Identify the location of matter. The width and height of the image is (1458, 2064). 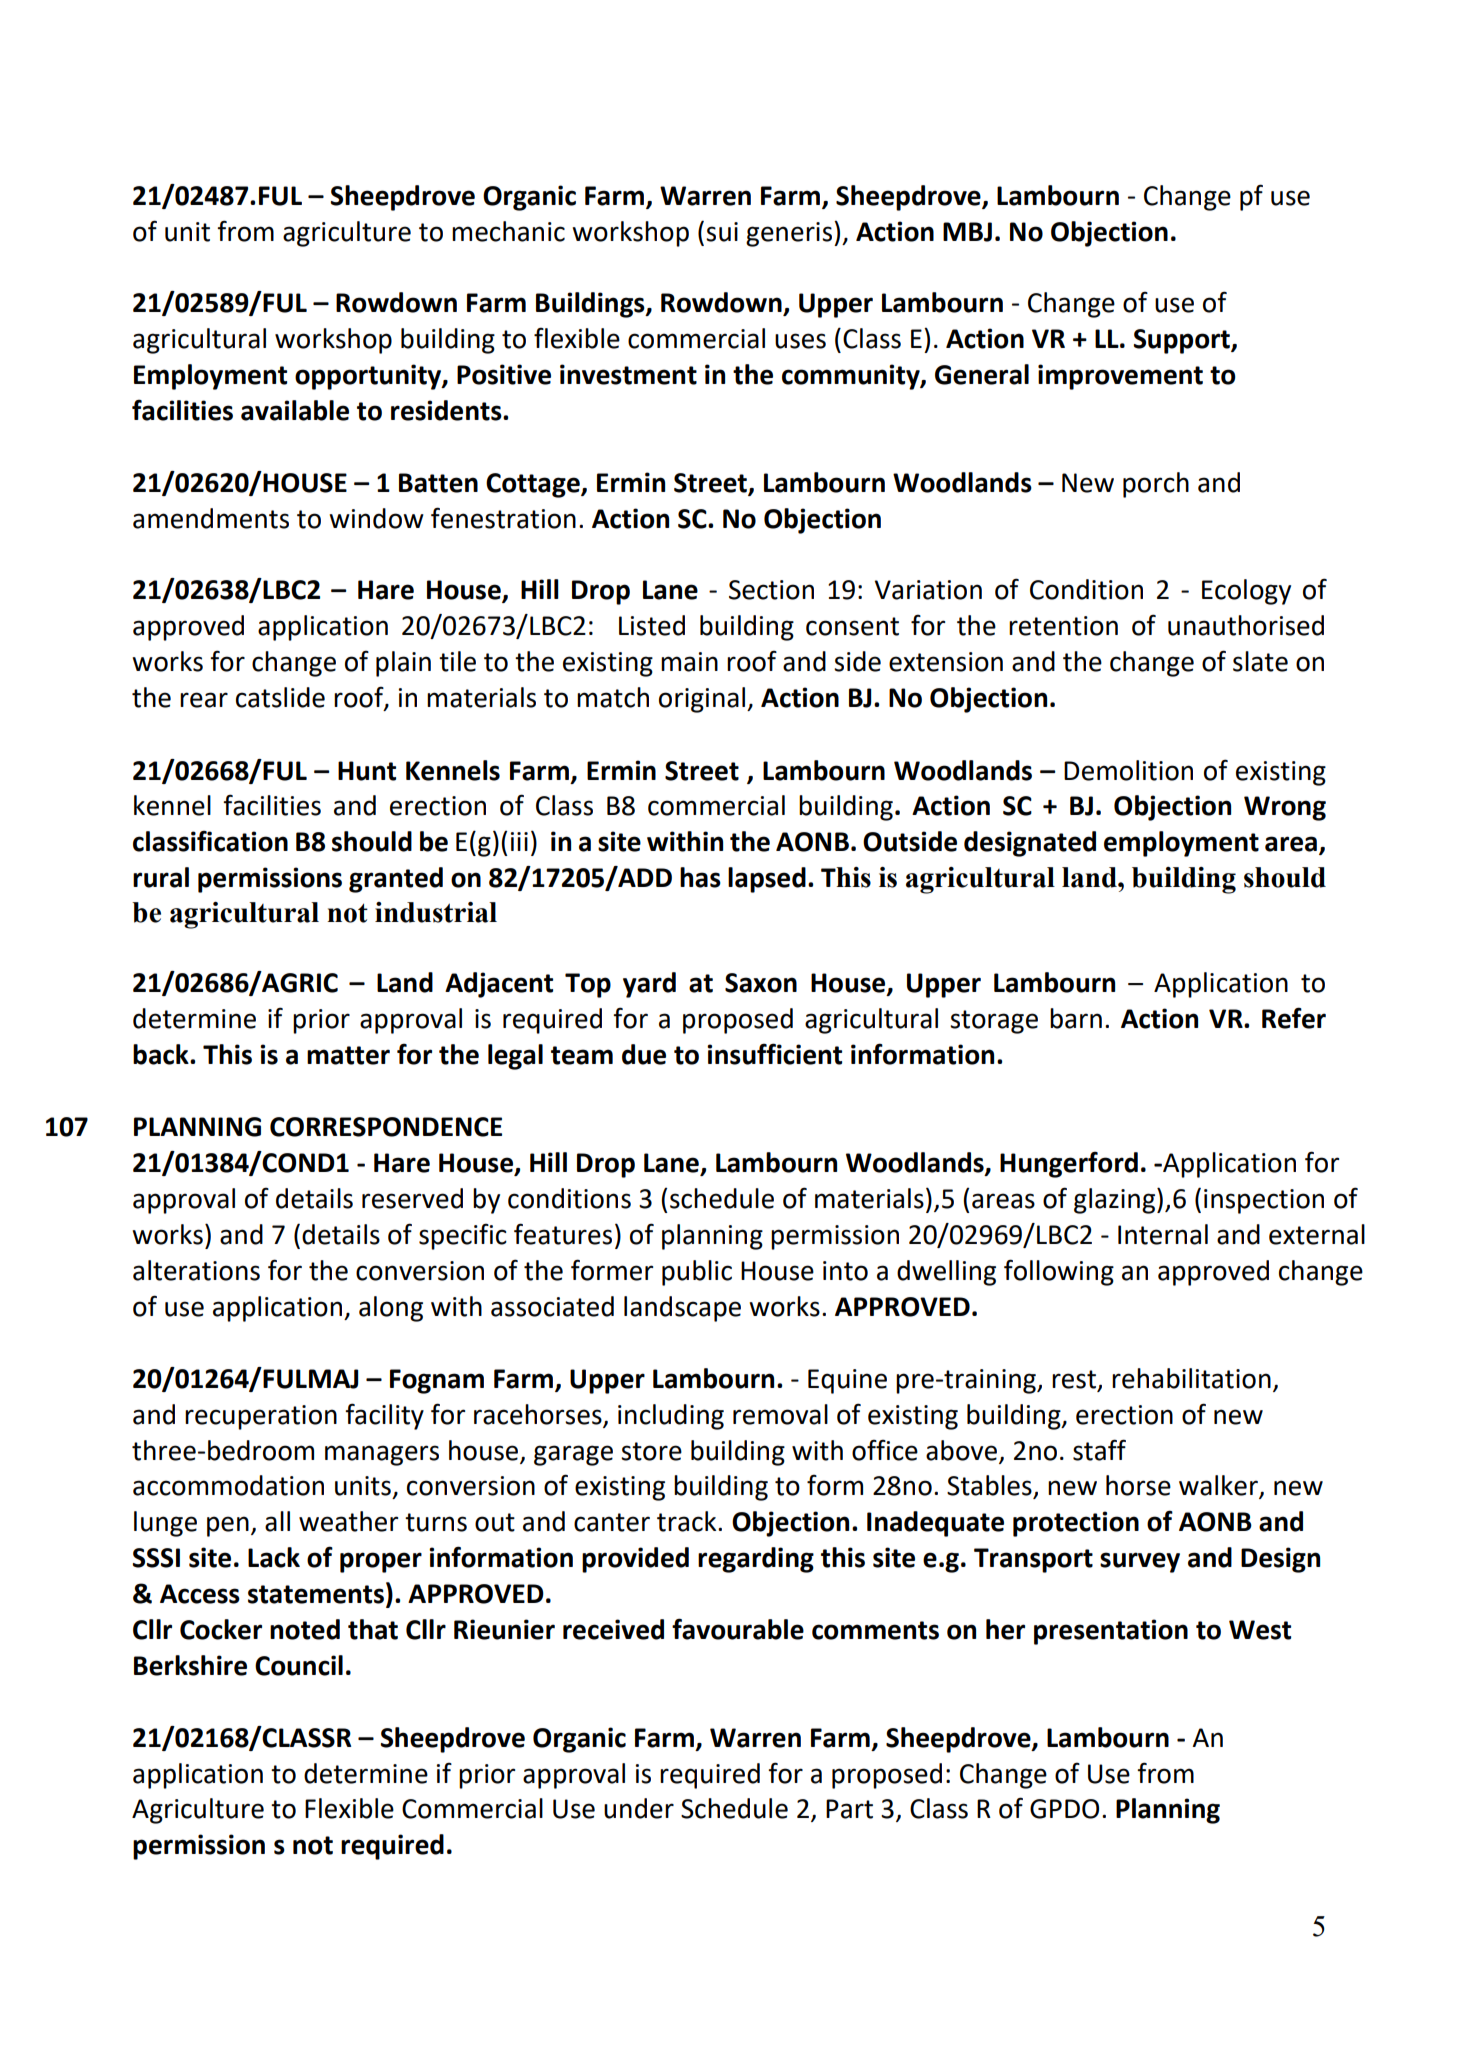
(348, 1055).
